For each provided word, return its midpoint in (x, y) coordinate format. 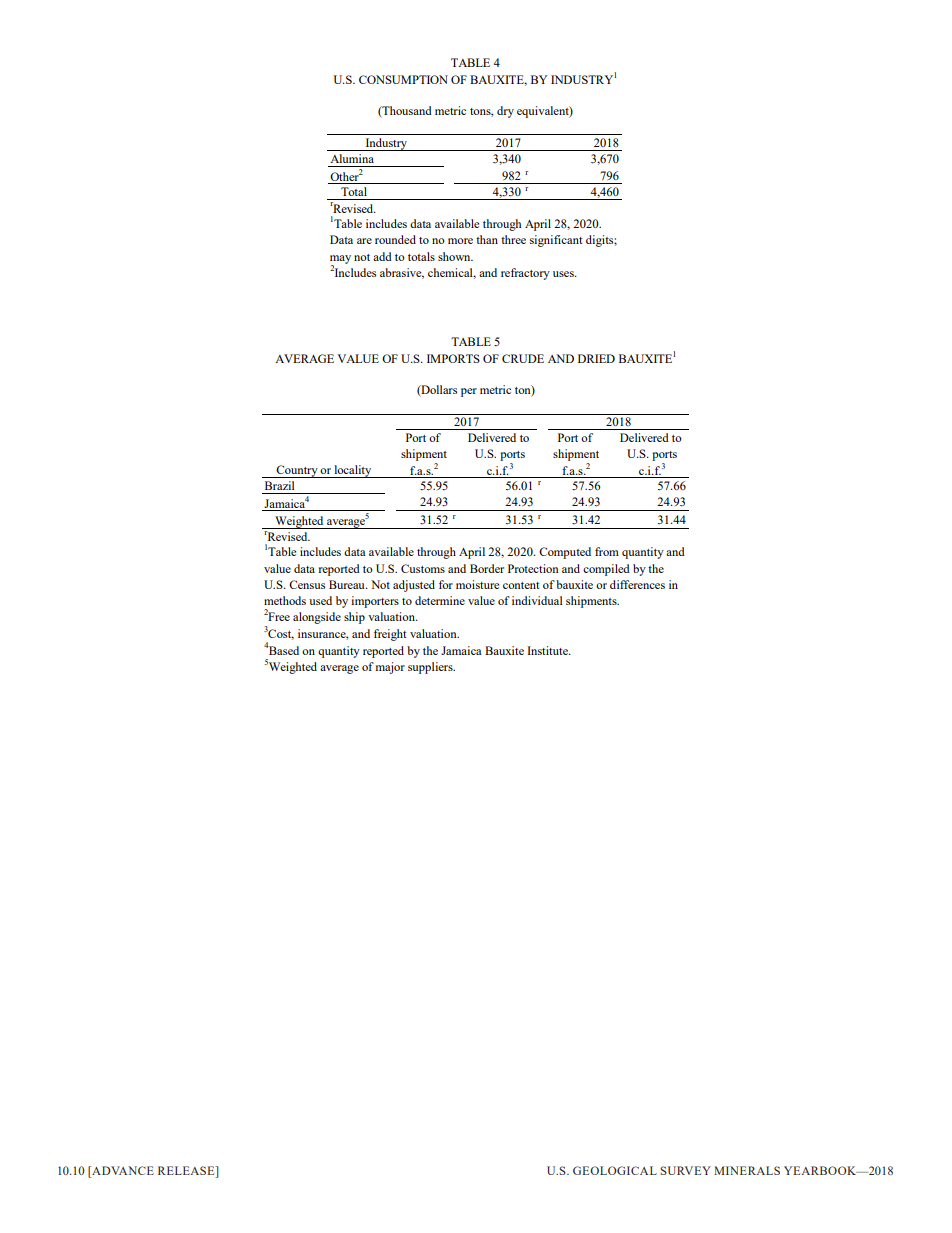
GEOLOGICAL (615, 1170)
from (607, 551)
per (469, 392)
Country (297, 471)
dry (505, 112)
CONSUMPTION (403, 79)
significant (556, 241)
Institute (548, 650)
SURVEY (685, 1170)
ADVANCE (122, 1170)
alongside (317, 618)
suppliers (431, 668)
